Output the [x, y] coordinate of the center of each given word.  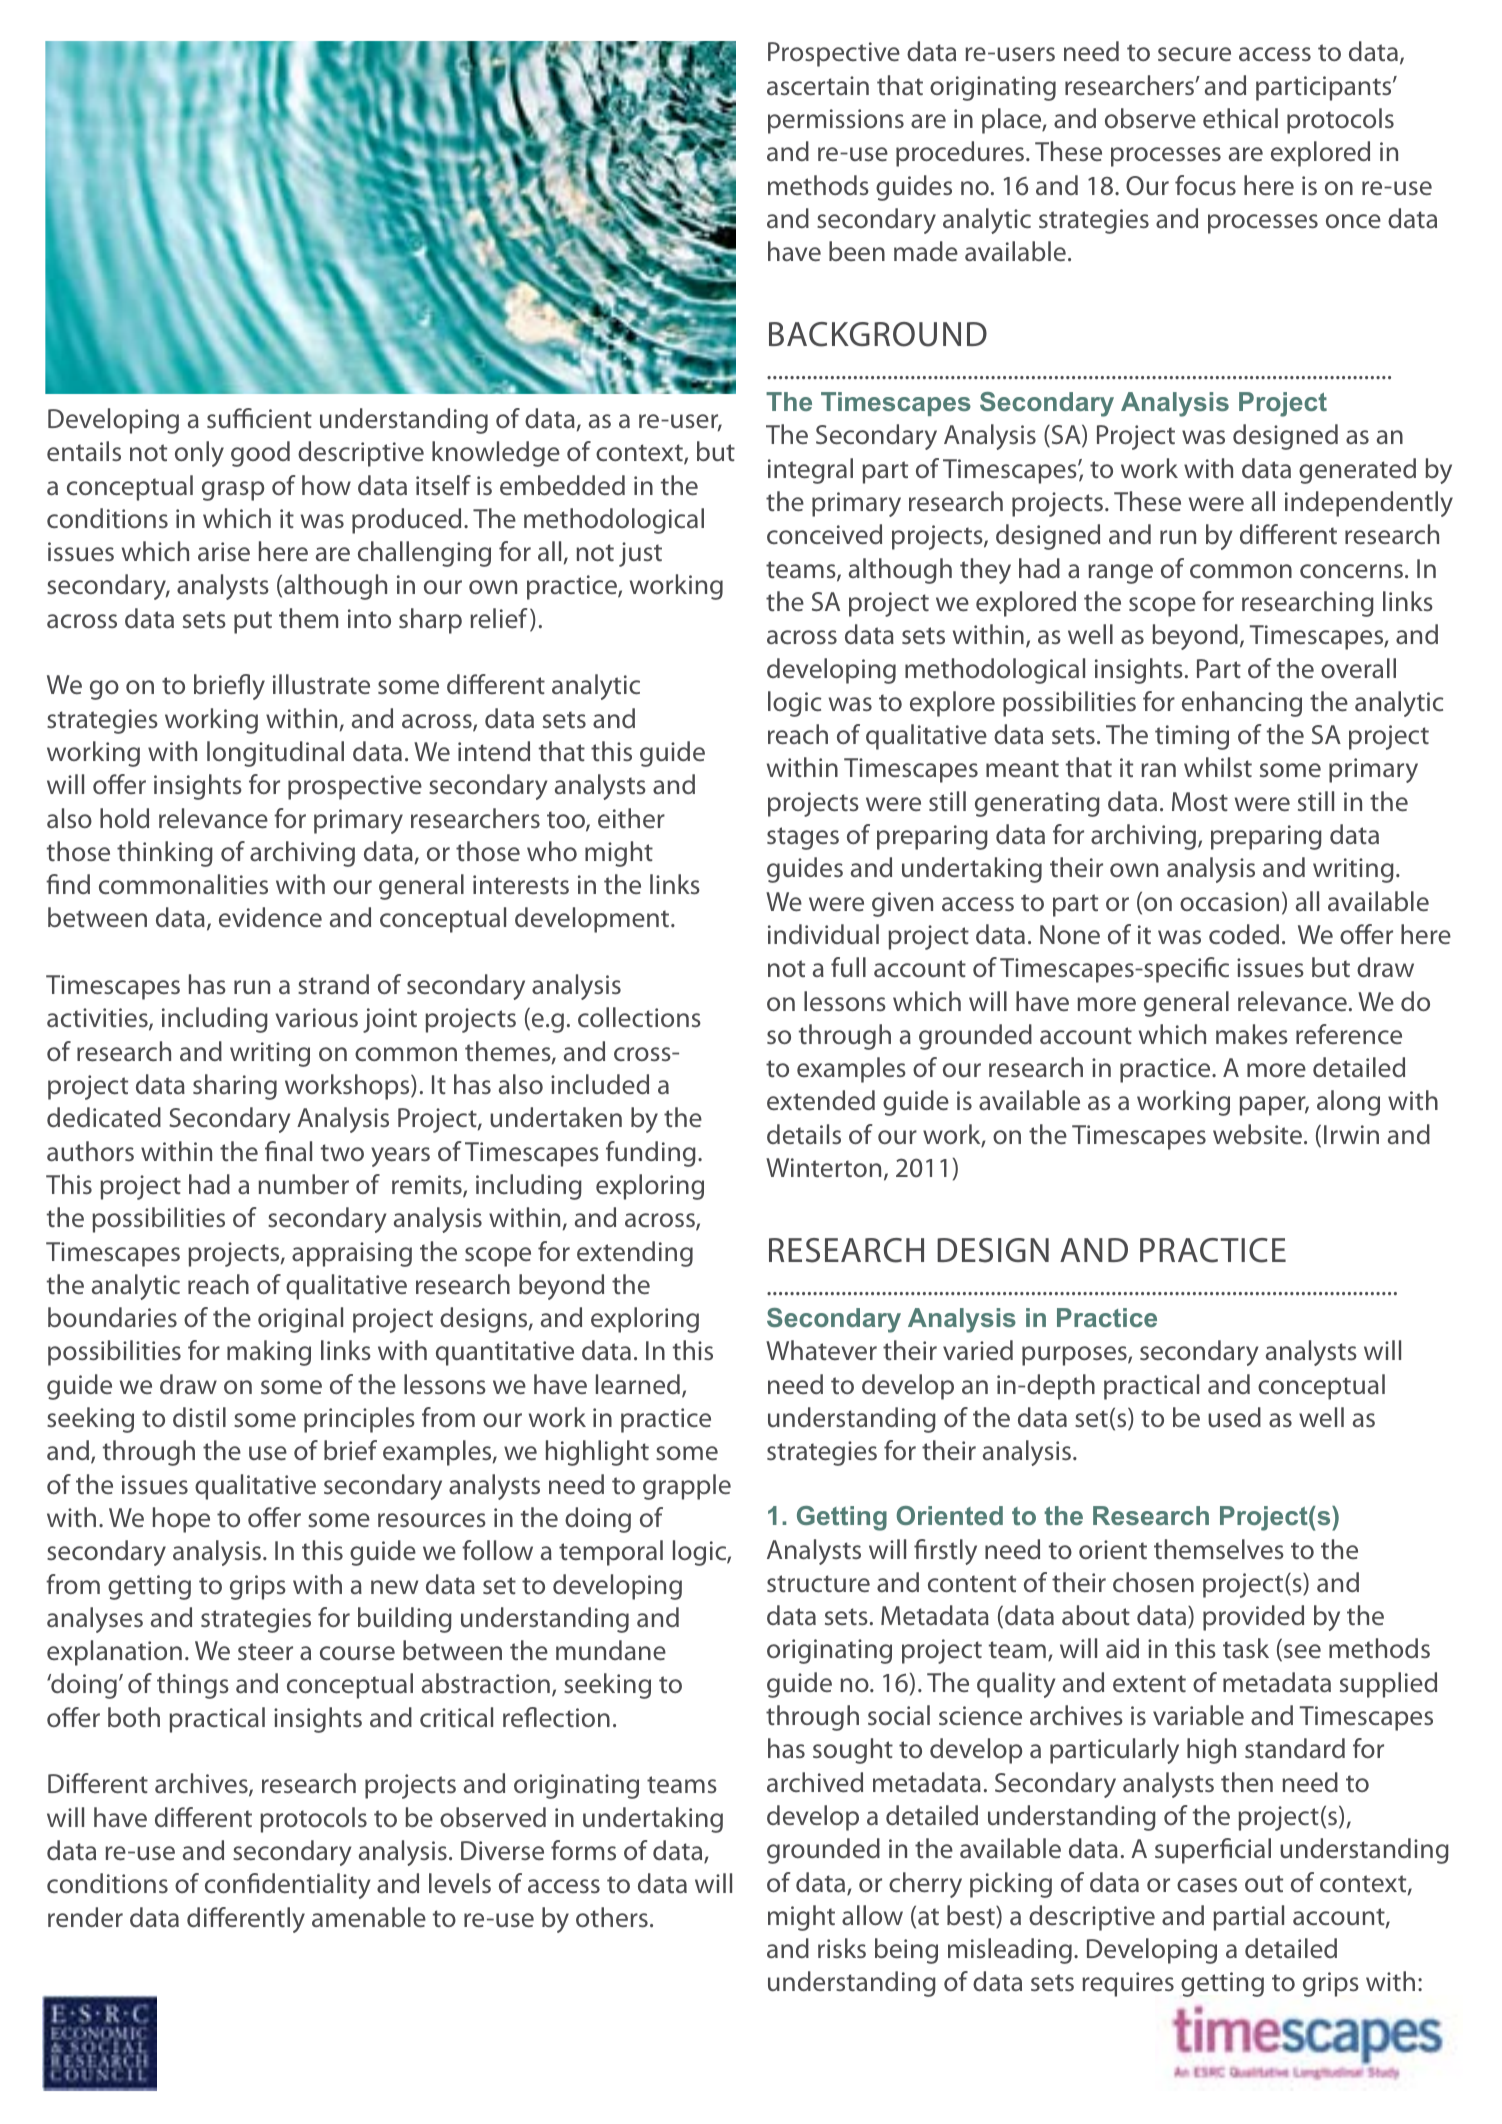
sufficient [259, 418]
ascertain [818, 86]
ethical [1240, 118]
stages [803, 838]
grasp [233, 491]
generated [1357, 471]
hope [181, 1520]
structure [818, 1584]
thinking [165, 854]
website [1257, 1134]
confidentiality [287, 1886]
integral [810, 471]
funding [651, 1154]
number [303, 1184]
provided [1253, 1618]
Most [1200, 802]
